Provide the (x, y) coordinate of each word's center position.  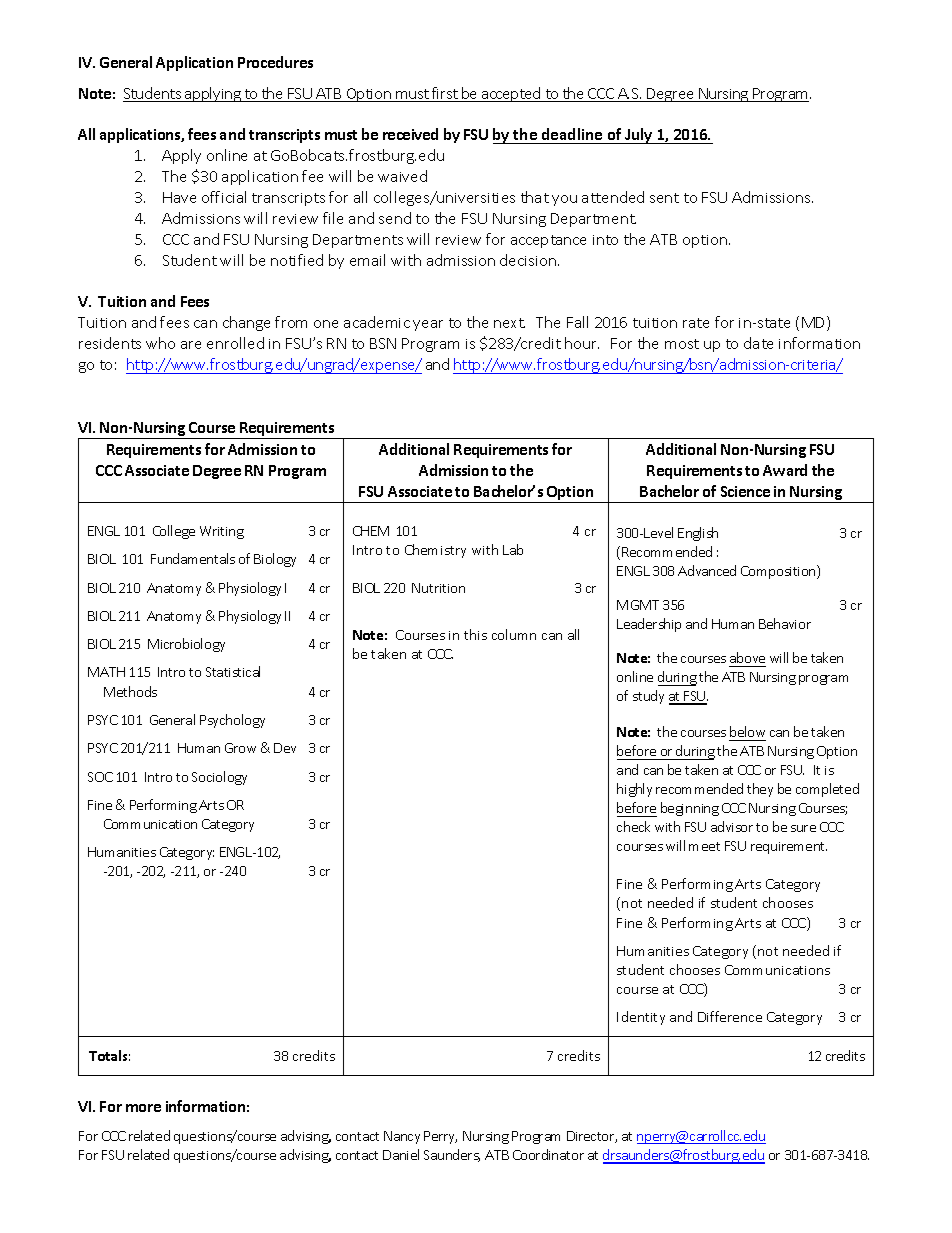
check (633, 826)
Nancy (402, 1137)
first (445, 94)
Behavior (785, 623)
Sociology (219, 778)
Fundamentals (193, 558)
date (758, 343)
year (428, 325)
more (143, 1108)
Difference (730, 1016)
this (475, 634)
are (191, 345)
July (639, 136)
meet (704, 846)
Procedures (275, 62)
